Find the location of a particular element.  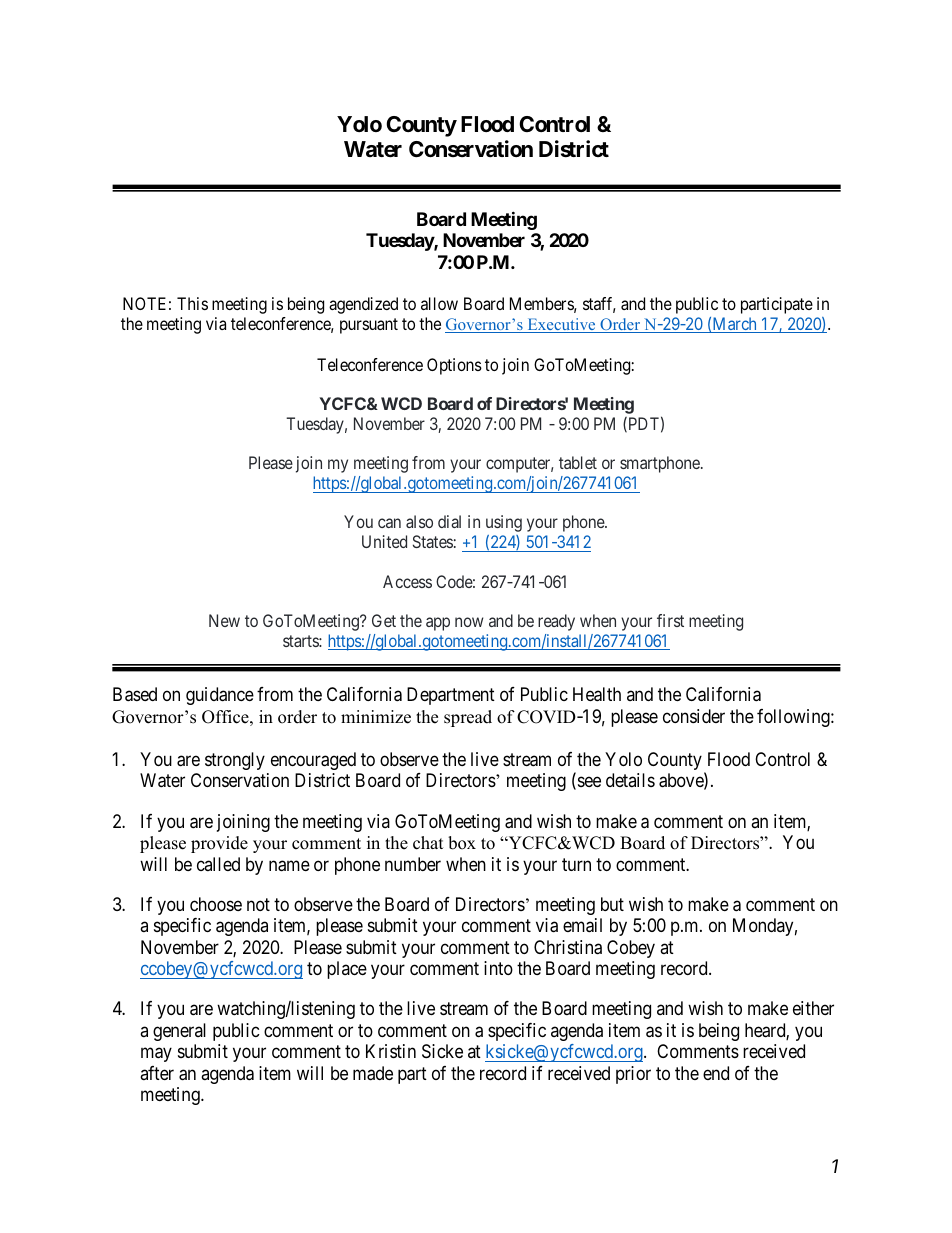

box is located at coordinates (462, 843).
